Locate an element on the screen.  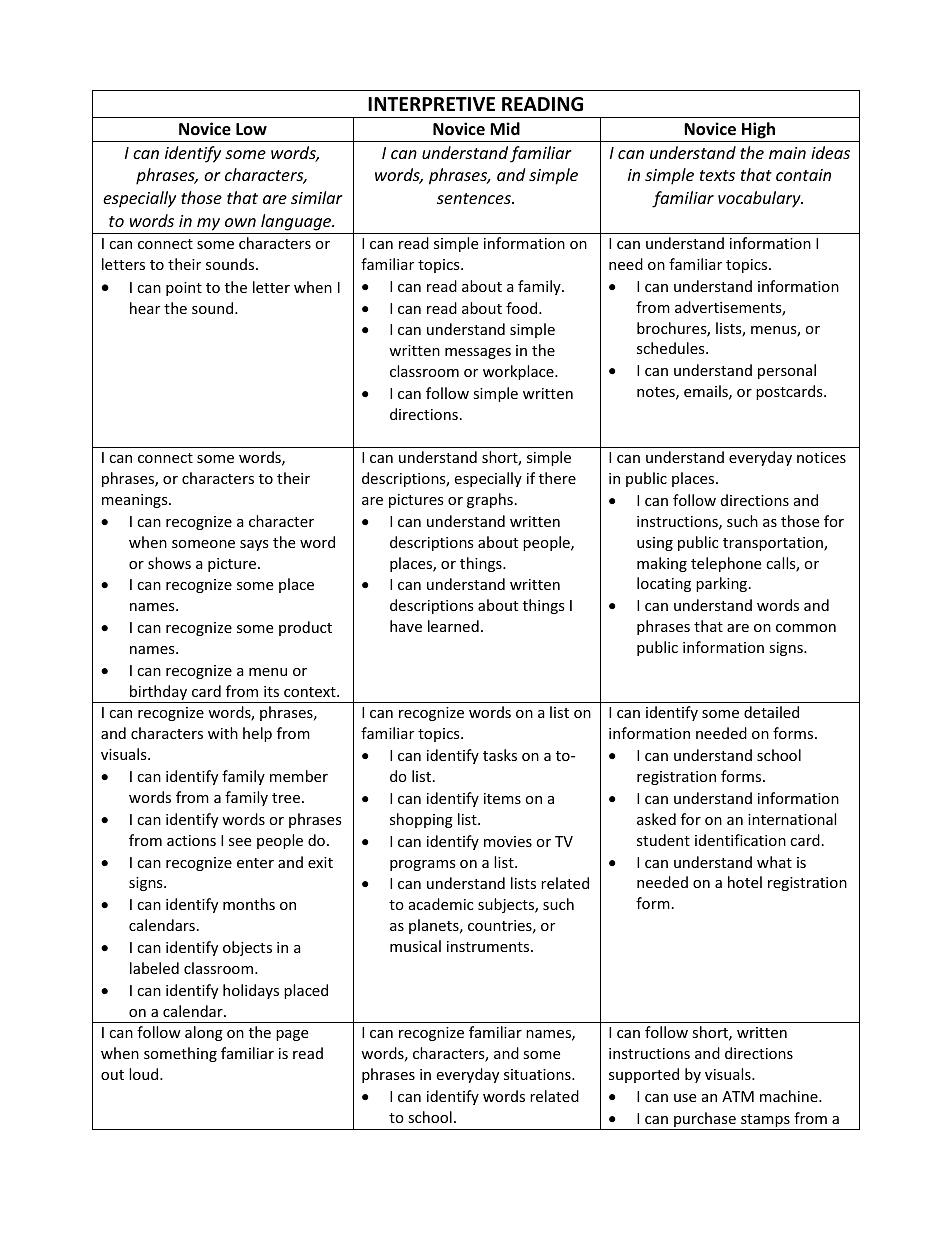
loud is located at coordinates (145, 1074).
